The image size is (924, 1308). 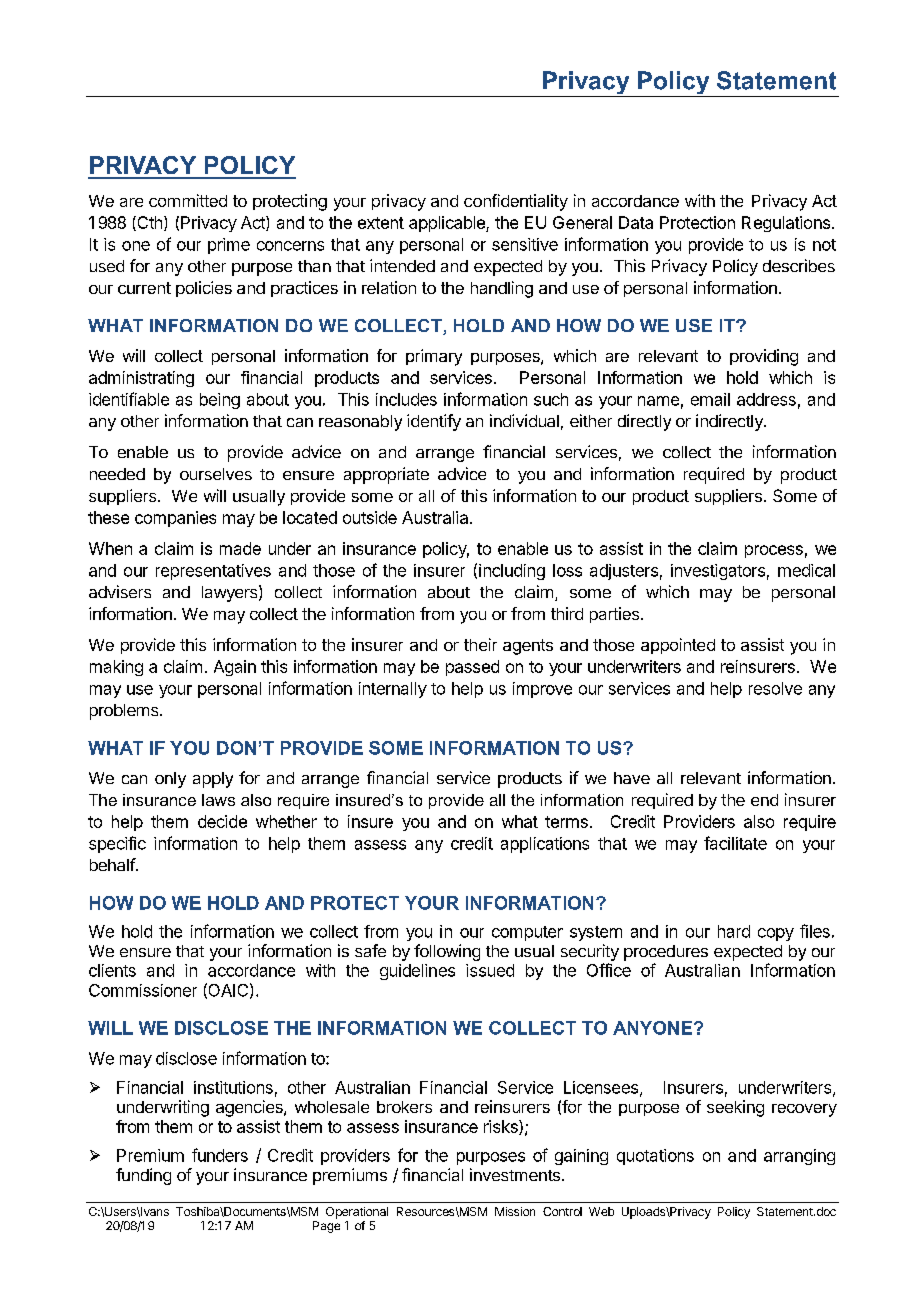 What do you see at coordinates (786, 224) in the image?
I see `Regulations` at bounding box center [786, 224].
